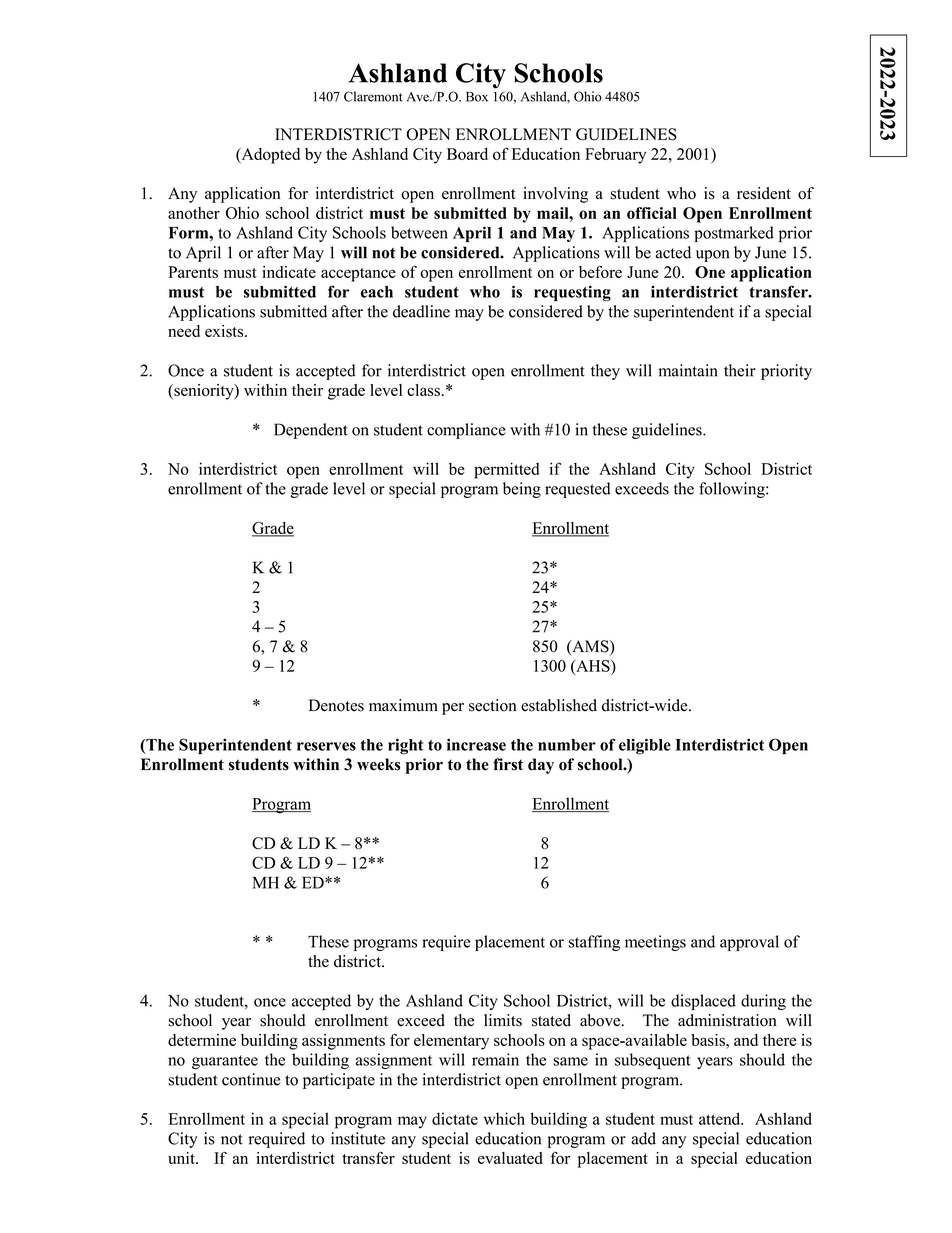 This page has width=952, height=1233. Describe the element at coordinates (645, 746) in the page. I see `eligible` at that location.
